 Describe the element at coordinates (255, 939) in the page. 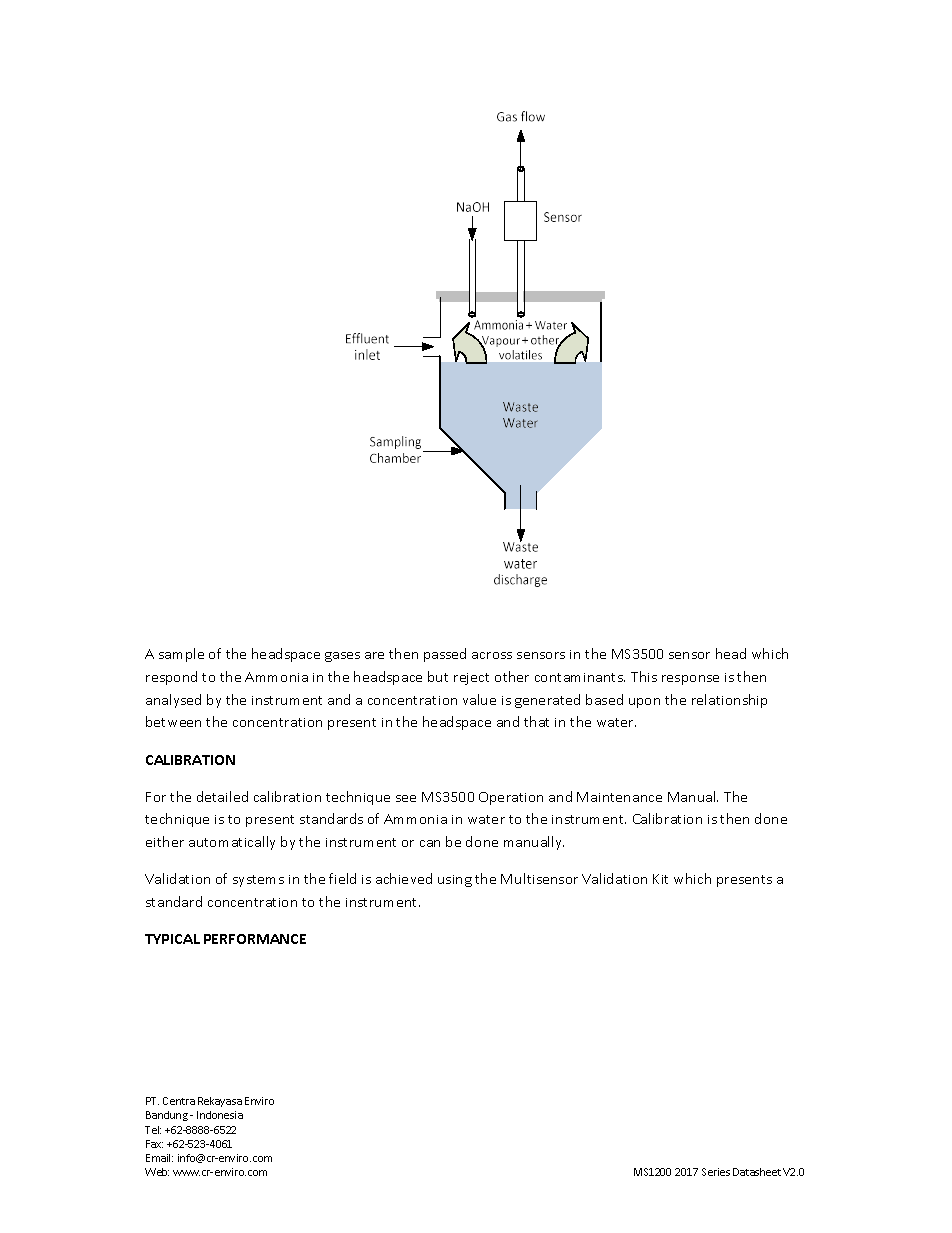

I see `PERFORMANCE` at that location.
